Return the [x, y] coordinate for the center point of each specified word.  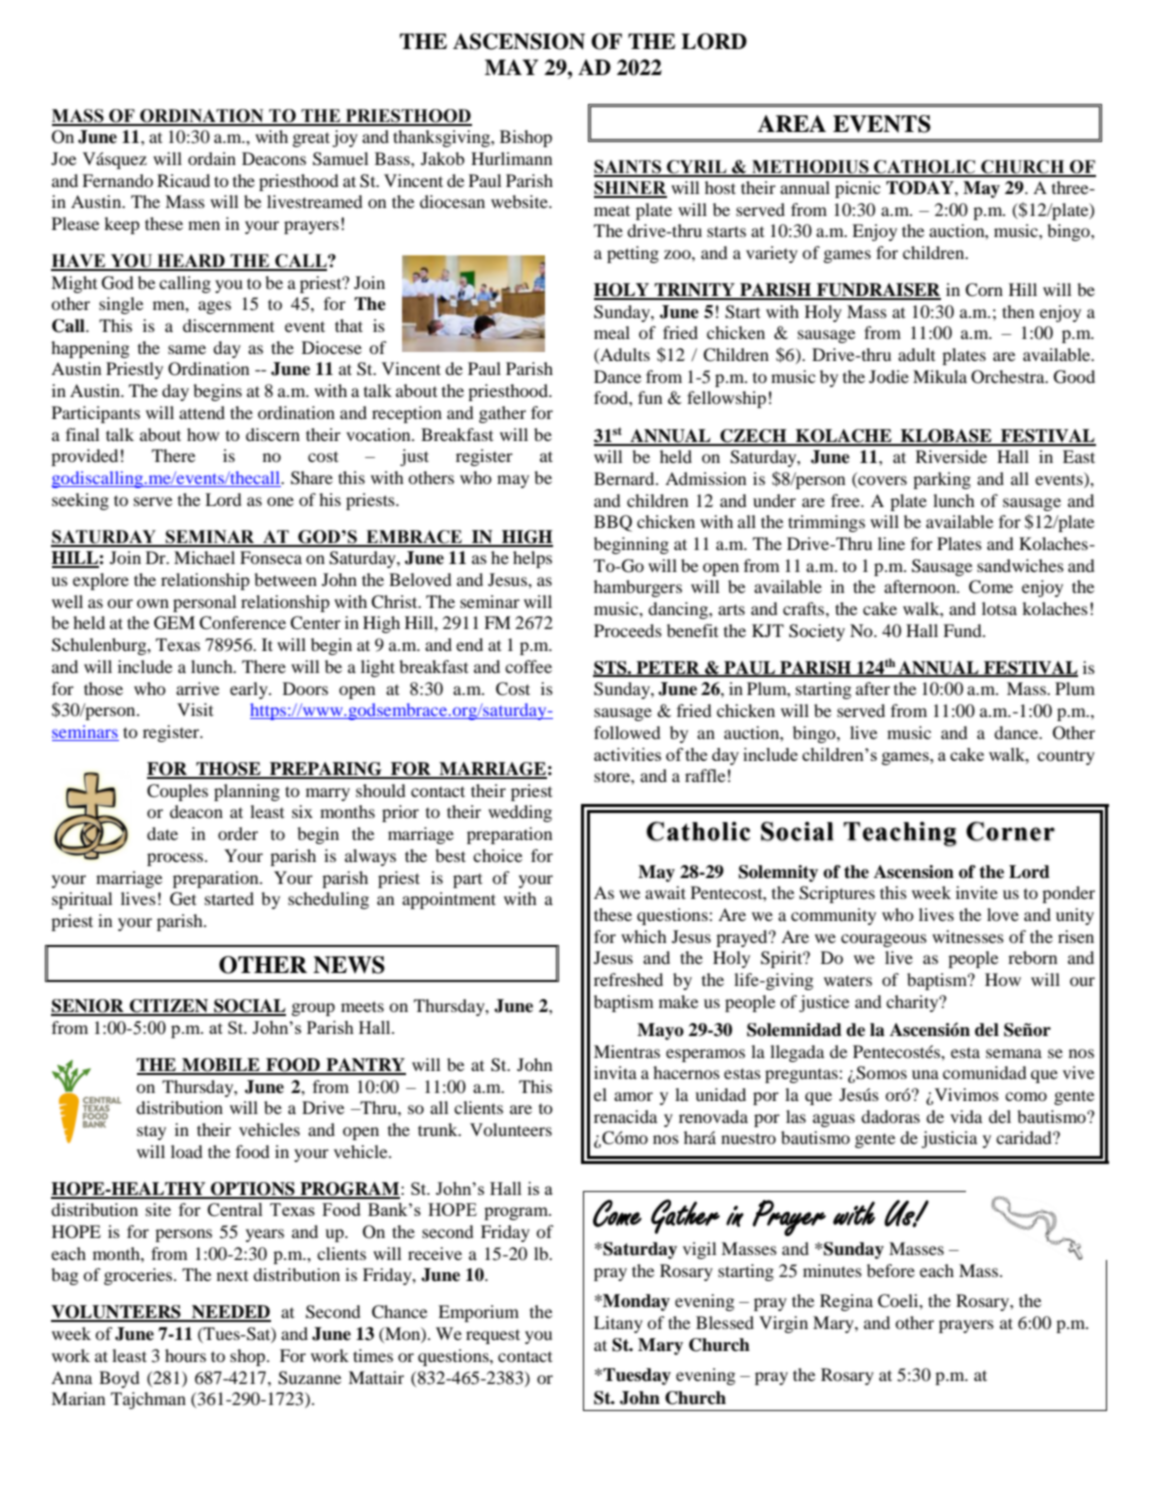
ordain [212, 158]
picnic [858, 189]
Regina [846, 1302]
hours [185, 1355]
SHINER [630, 189]
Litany [618, 1324]
